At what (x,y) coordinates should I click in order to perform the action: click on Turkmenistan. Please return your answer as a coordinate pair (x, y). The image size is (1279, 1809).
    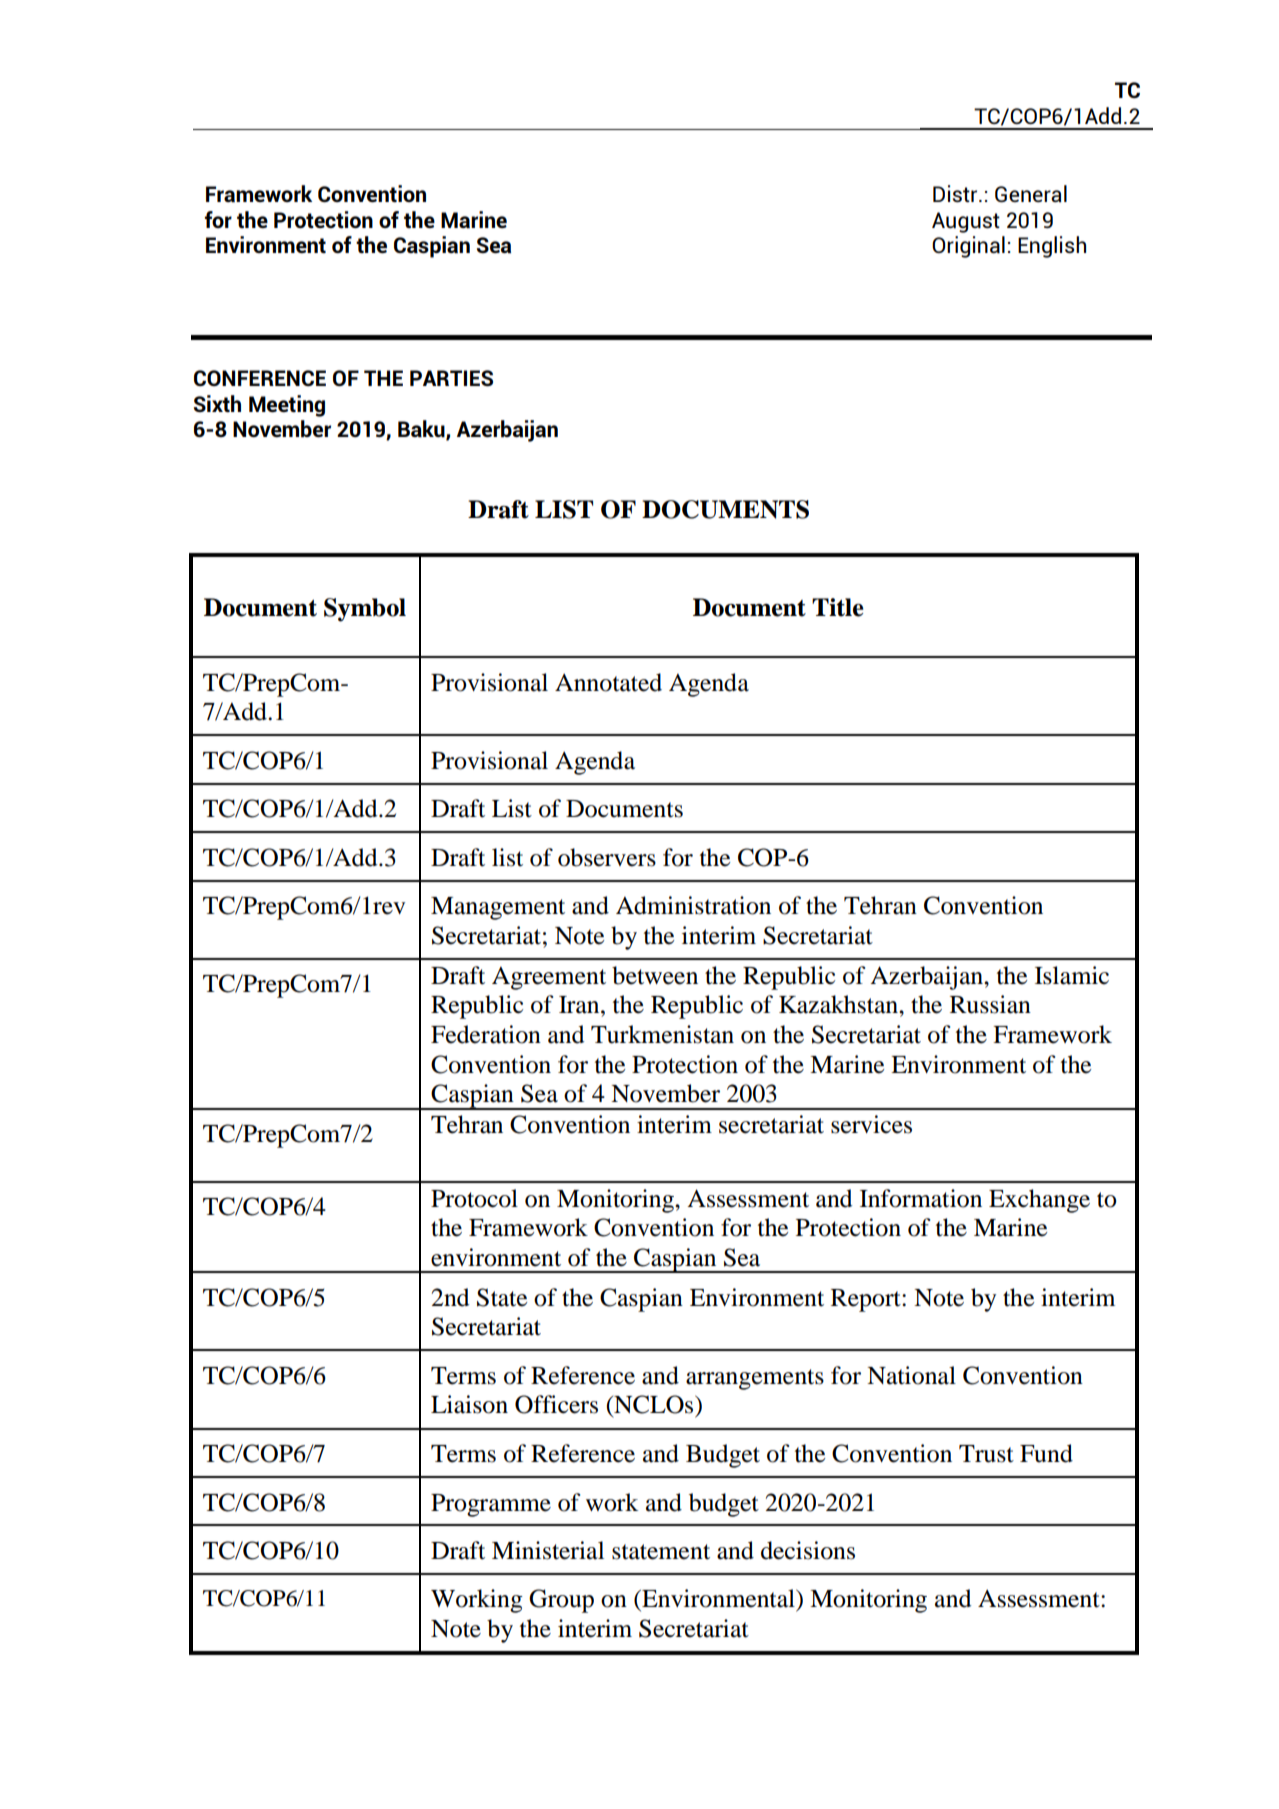
    Looking at the image, I should click on (662, 1034).
